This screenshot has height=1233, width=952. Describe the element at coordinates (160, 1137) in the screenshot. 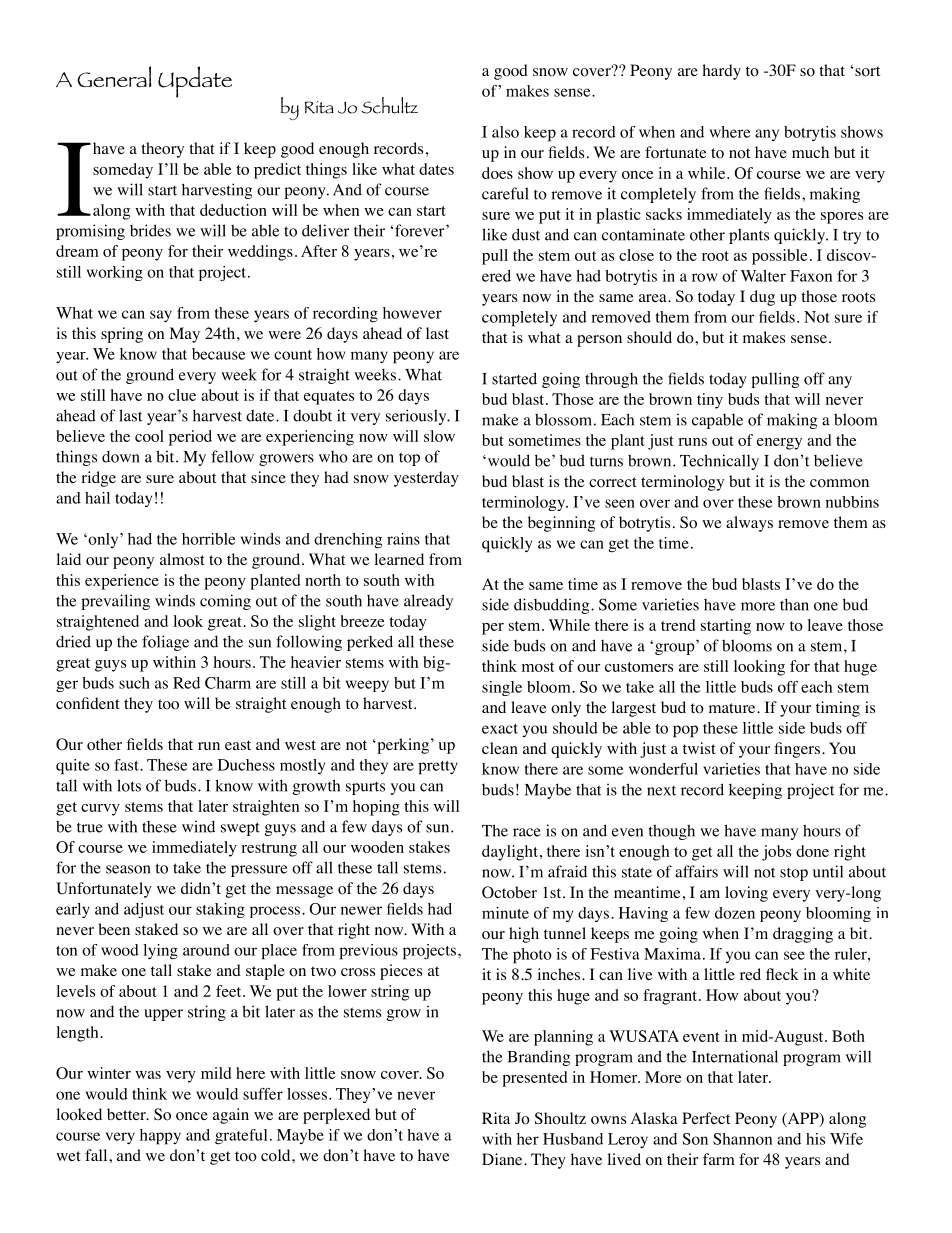

I see `happy` at that location.
